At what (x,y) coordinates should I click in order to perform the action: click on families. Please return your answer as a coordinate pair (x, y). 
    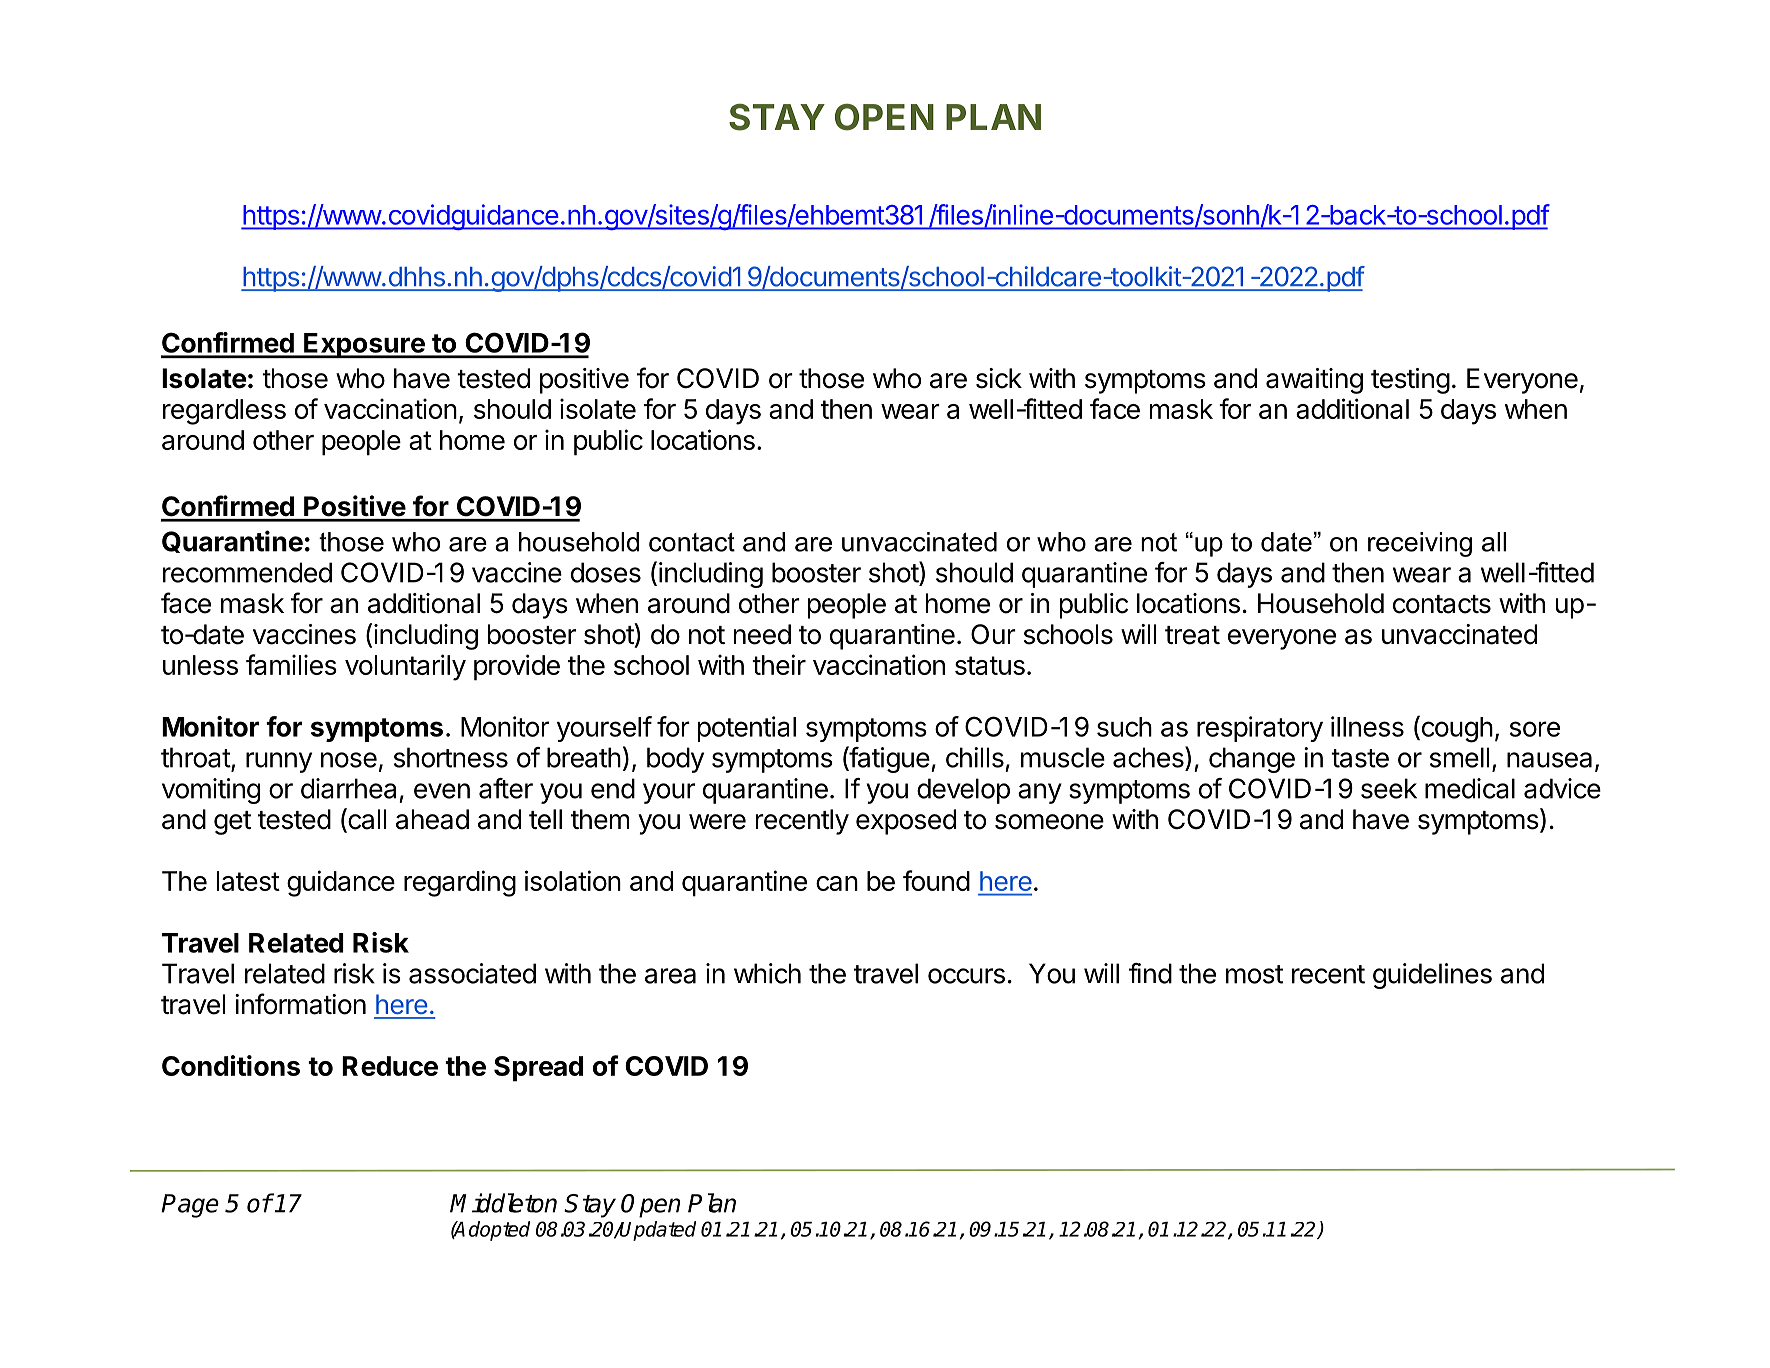
    Looking at the image, I should click on (291, 664).
